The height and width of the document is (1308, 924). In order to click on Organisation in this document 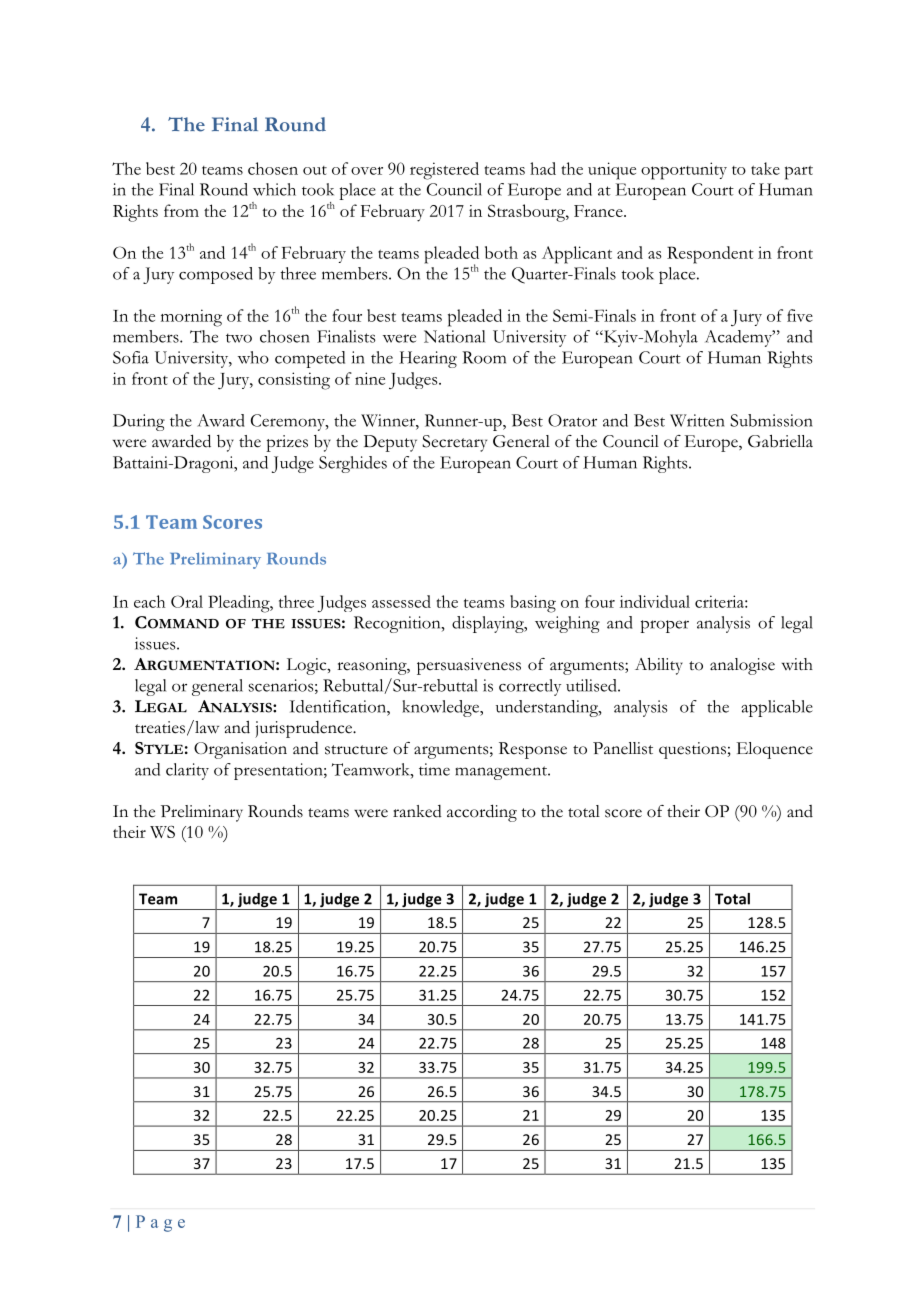, I will do `click(240, 750)`.
